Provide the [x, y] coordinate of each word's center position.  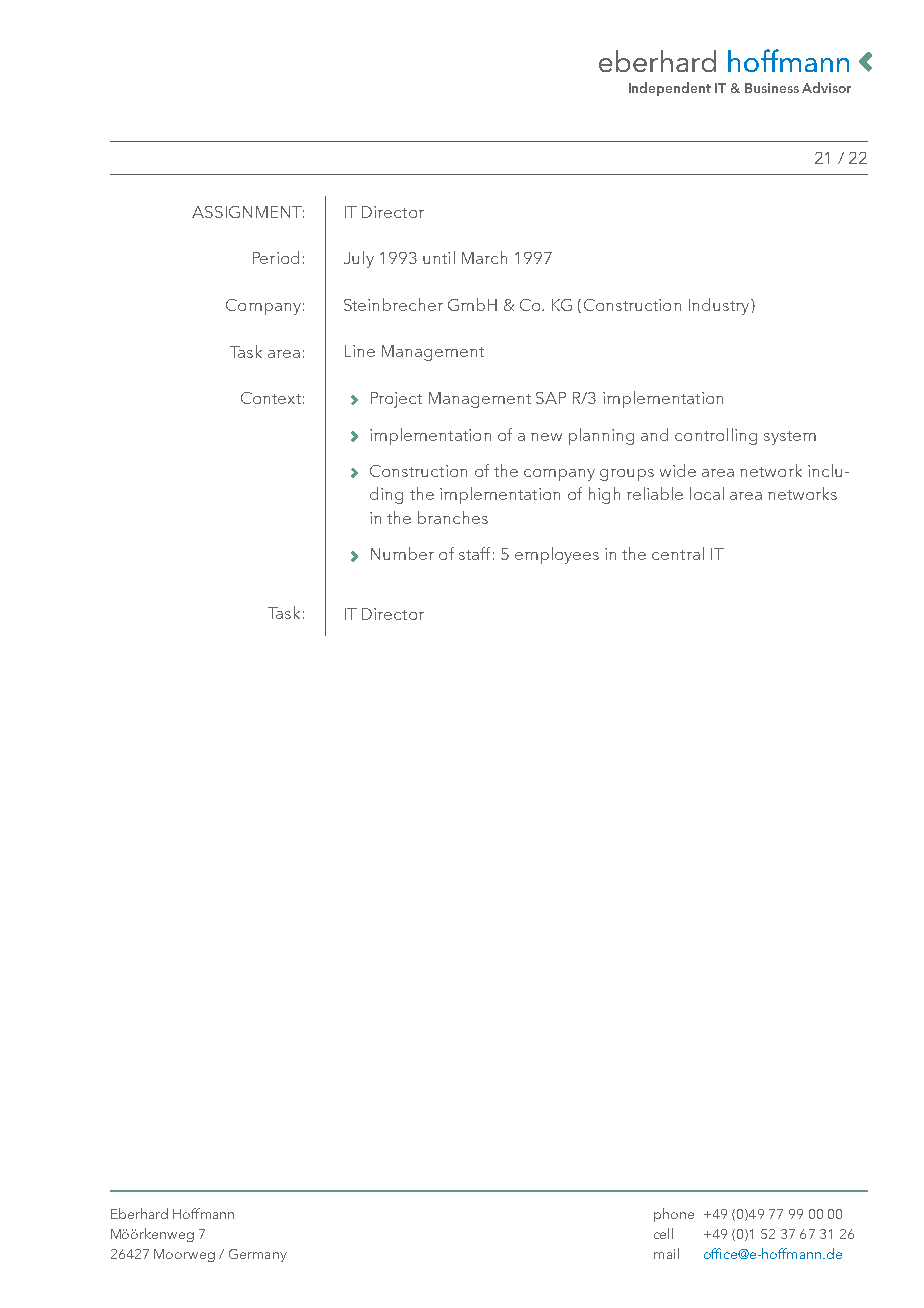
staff [474, 553]
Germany [258, 1255]
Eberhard [139, 1213]
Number [402, 553]
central [678, 553]
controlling [716, 436]
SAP [551, 398]
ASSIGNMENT [248, 212]
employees [557, 555]
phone [674, 1215]
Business [772, 88]
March [484, 257]
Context [271, 398]
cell [663, 1233]
